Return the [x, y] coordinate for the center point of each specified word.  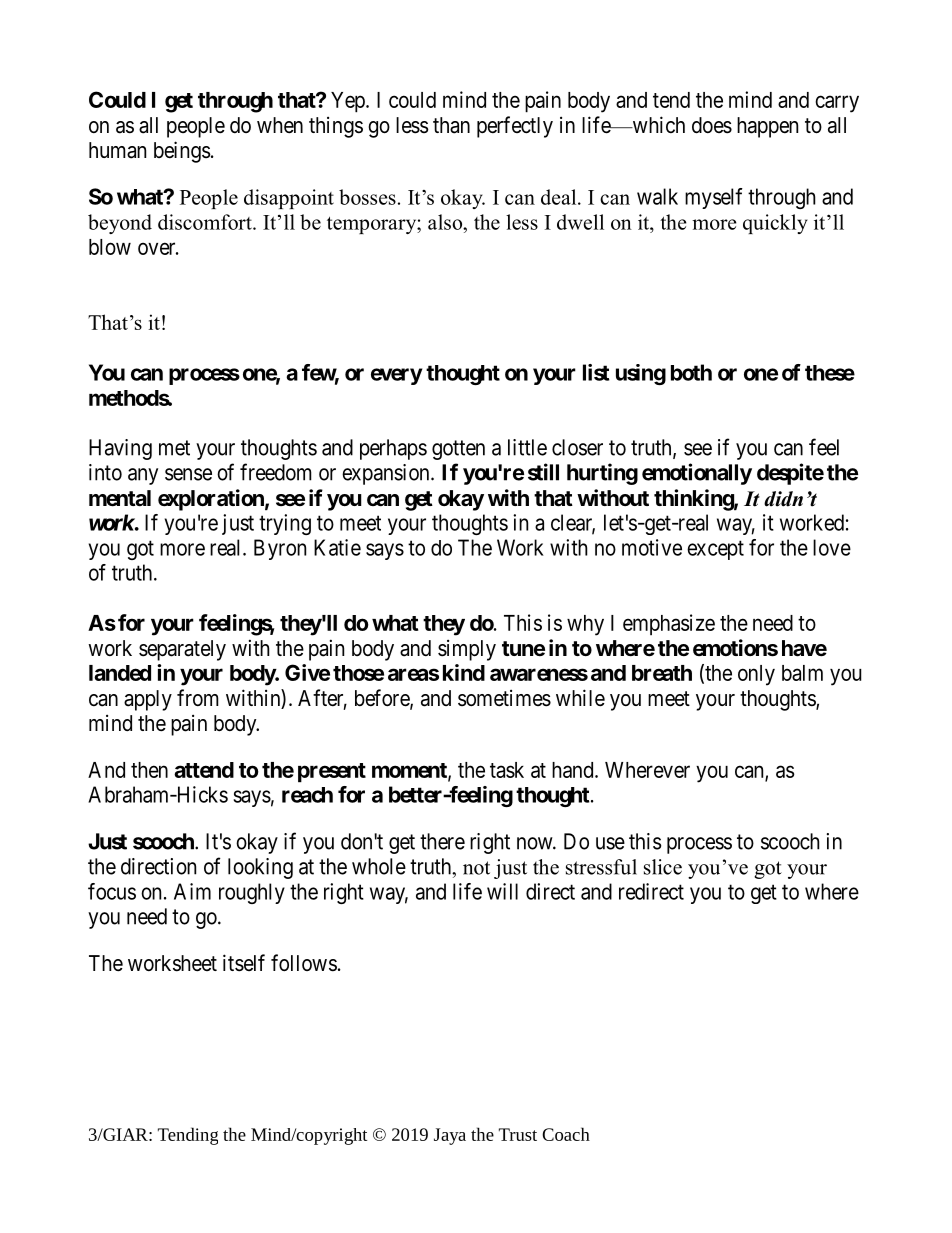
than [451, 125]
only [756, 675]
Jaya [450, 1136]
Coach [566, 1134]
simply [467, 650]
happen [767, 127]
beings [182, 152]
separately [182, 650]
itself [244, 963]
